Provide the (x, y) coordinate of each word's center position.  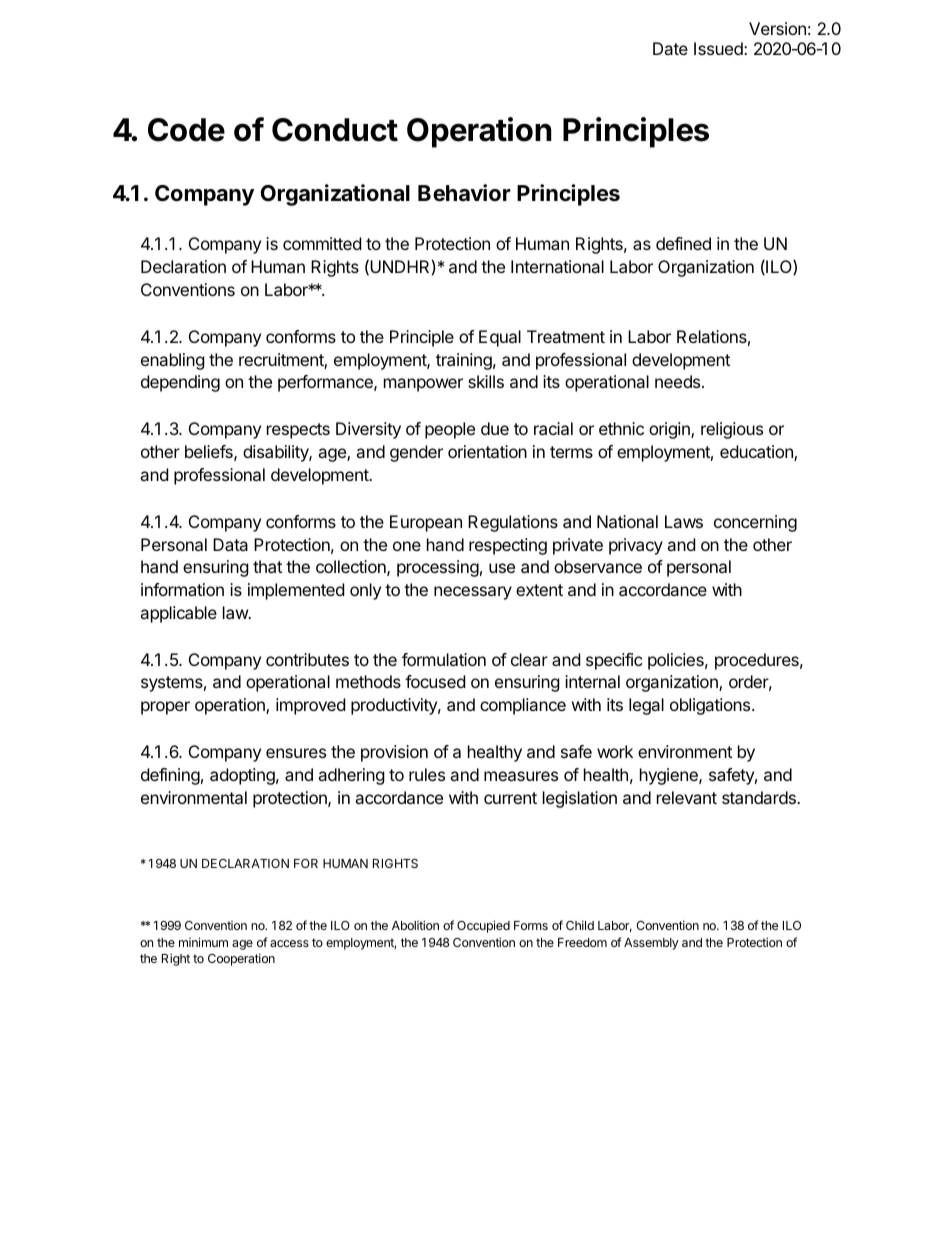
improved (310, 706)
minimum (203, 942)
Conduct (335, 130)
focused (435, 681)
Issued (719, 48)
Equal (500, 338)
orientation (487, 451)
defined (683, 243)
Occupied (483, 926)
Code (186, 130)
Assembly (651, 944)
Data (230, 544)
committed (322, 243)
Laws (684, 521)
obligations (711, 706)
